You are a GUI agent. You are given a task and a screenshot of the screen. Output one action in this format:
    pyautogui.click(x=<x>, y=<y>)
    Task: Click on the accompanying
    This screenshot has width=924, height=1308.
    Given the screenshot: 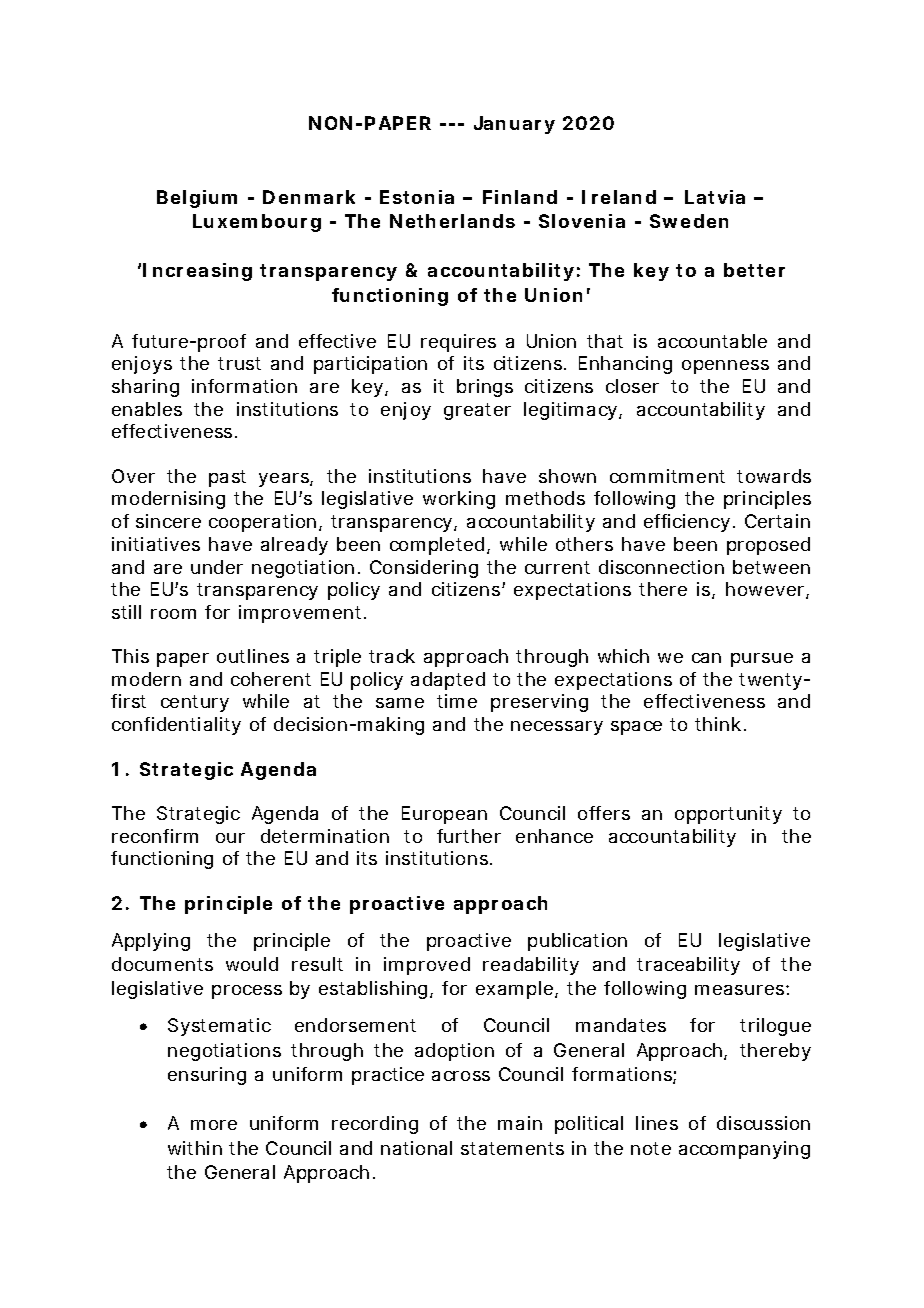 What is the action you would take?
    pyautogui.click(x=744, y=1150)
